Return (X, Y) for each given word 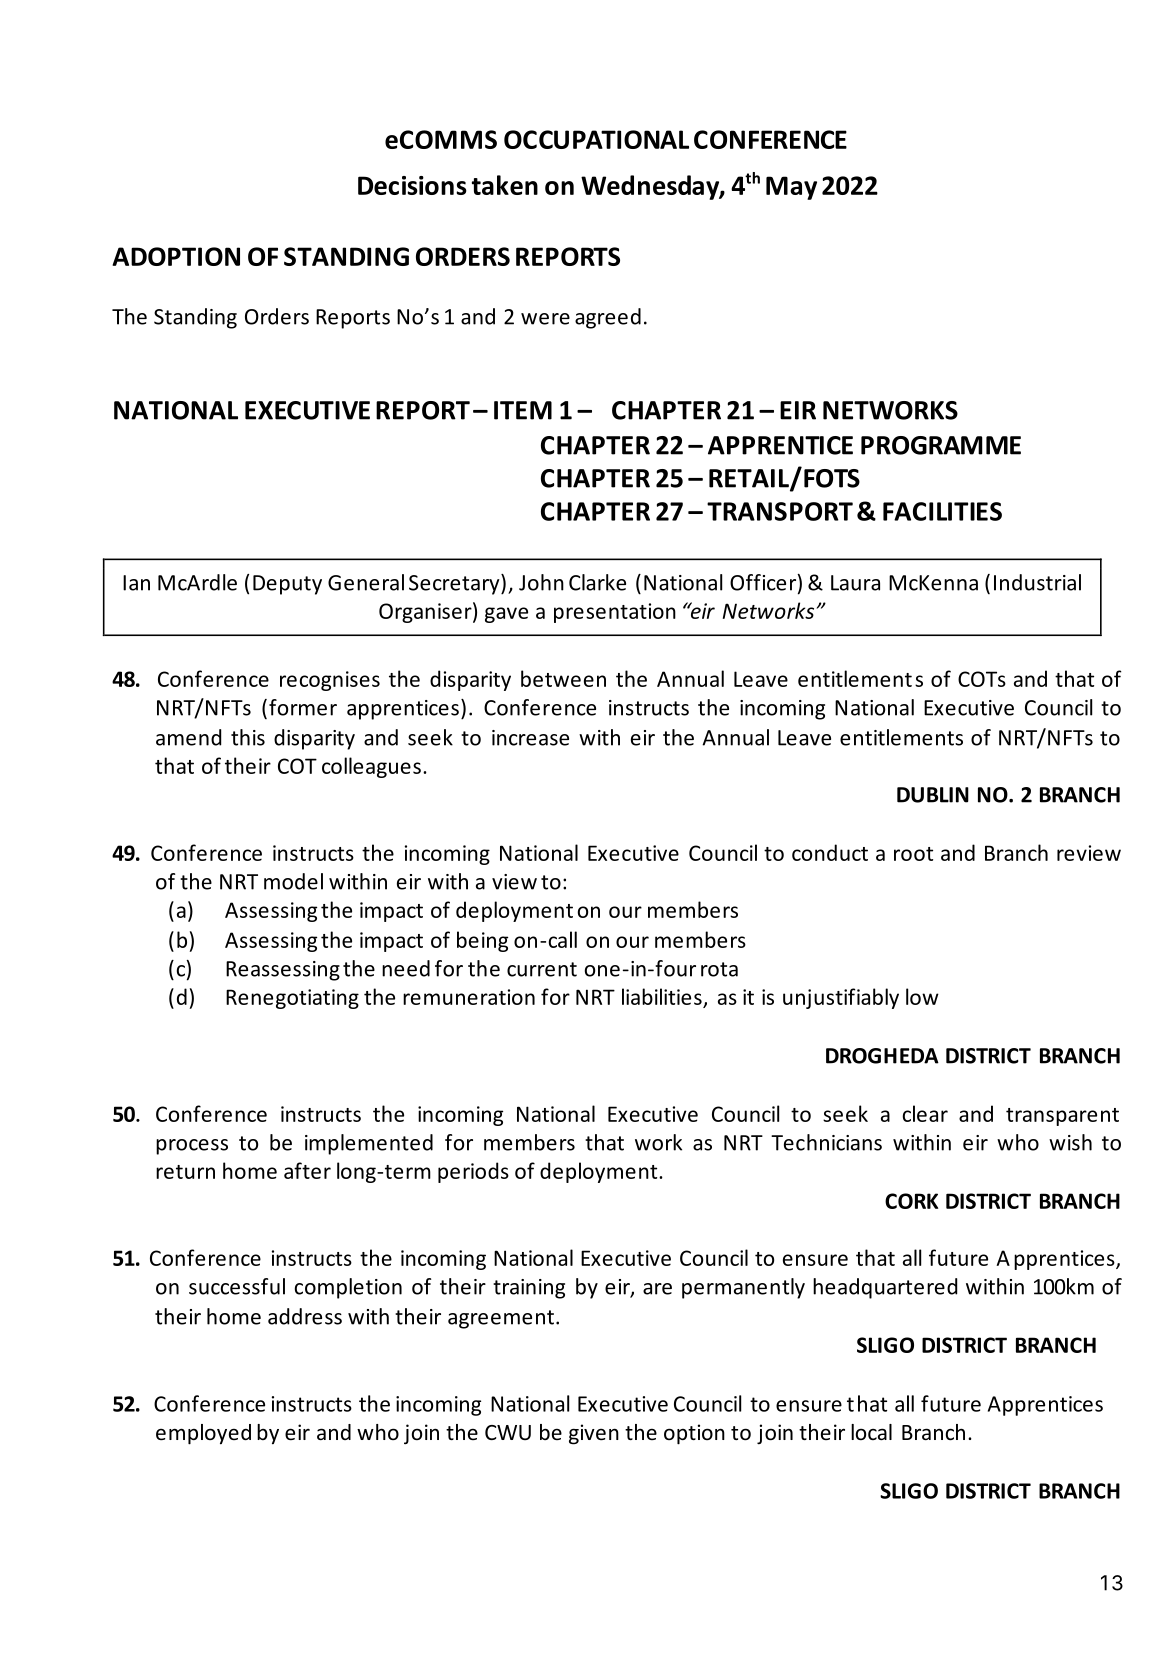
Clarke (597, 582)
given (594, 1434)
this (248, 737)
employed (203, 1434)
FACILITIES (942, 511)
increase (530, 738)
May (791, 188)
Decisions (412, 185)
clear (925, 1113)
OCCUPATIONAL (596, 139)
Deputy (287, 585)
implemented (369, 1144)
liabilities (662, 996)
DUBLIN (933, 795)
